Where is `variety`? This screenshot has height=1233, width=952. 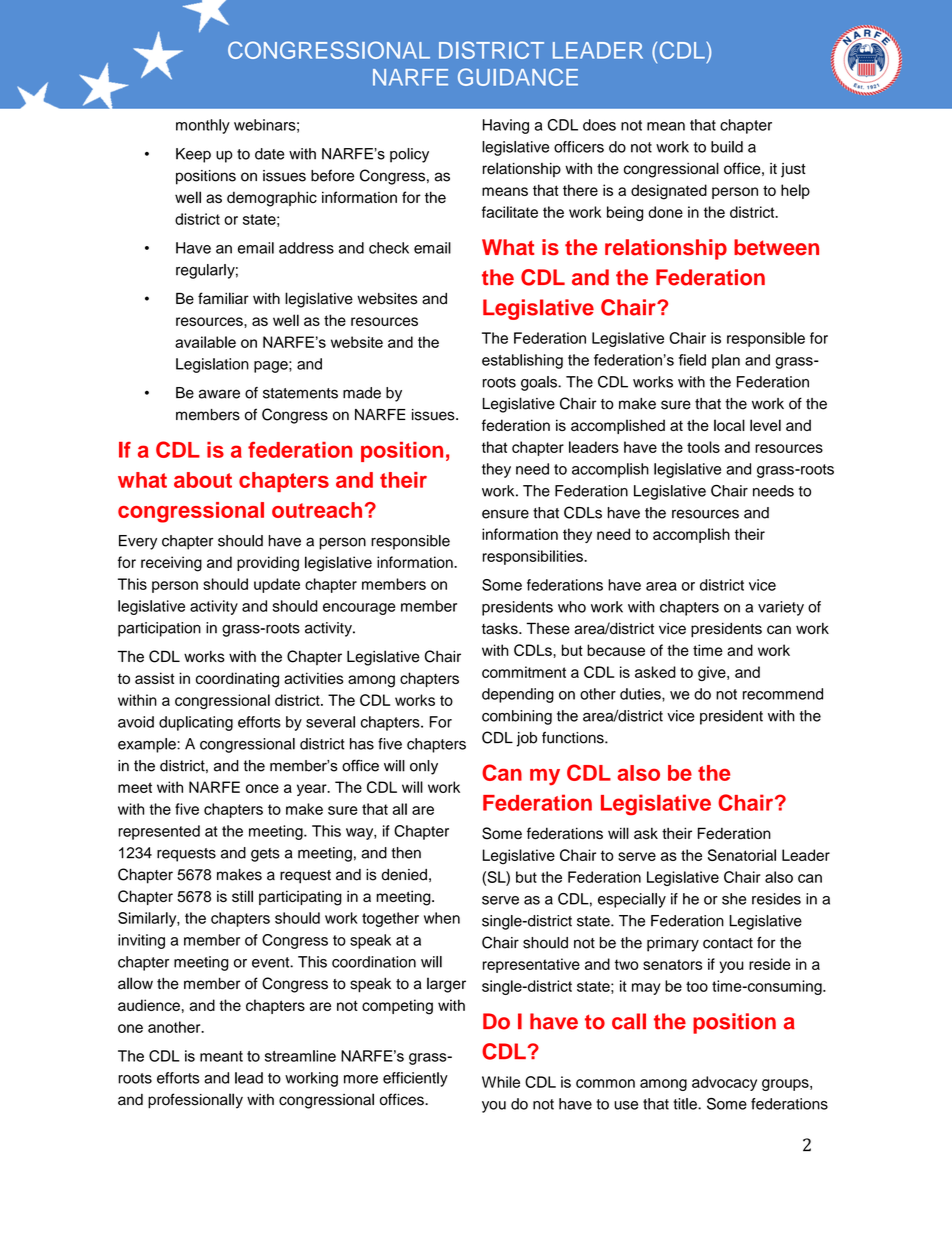 variety is located at coordinates (781, 608).
